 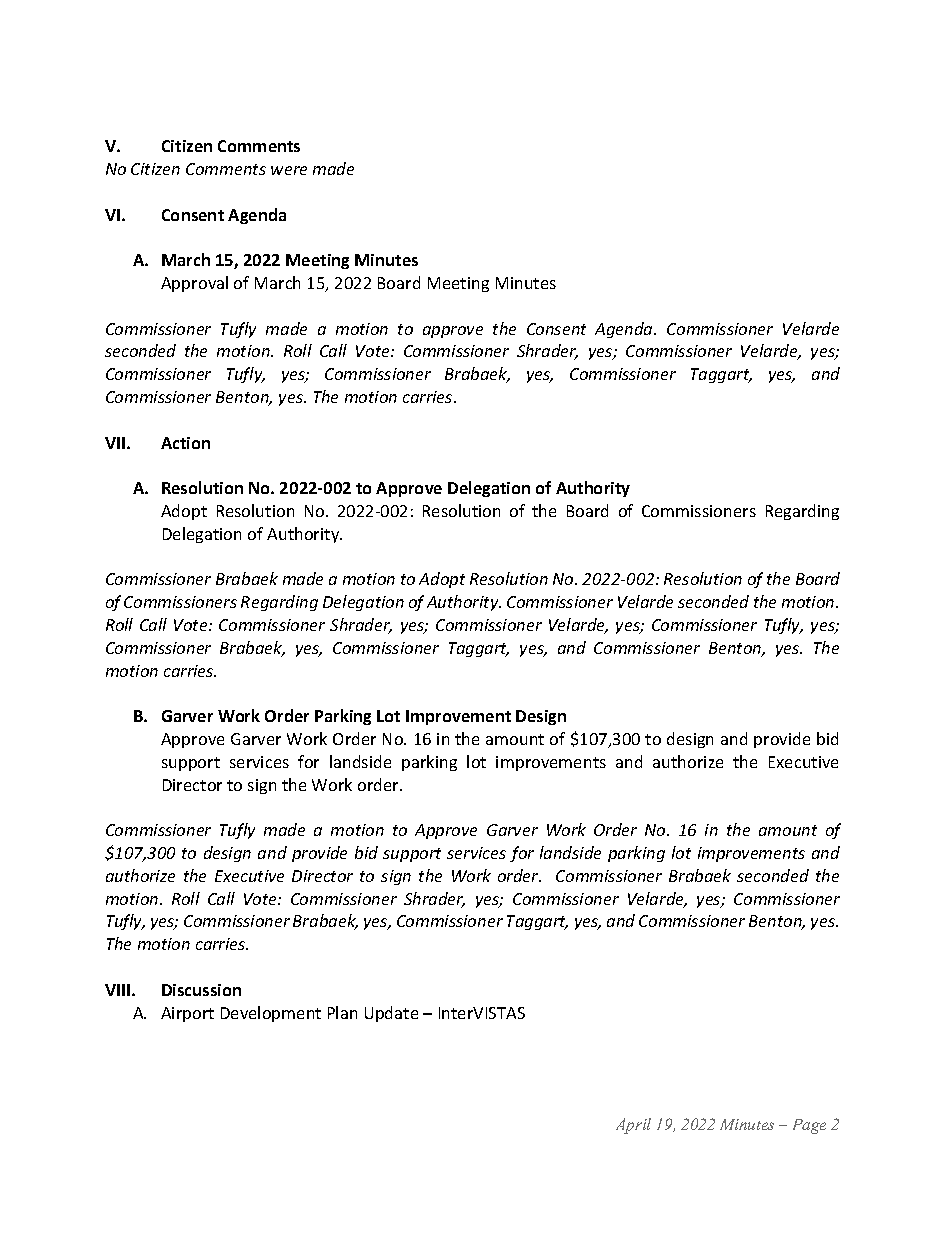 I want to click on Approval, so click(x=194, y=284).
